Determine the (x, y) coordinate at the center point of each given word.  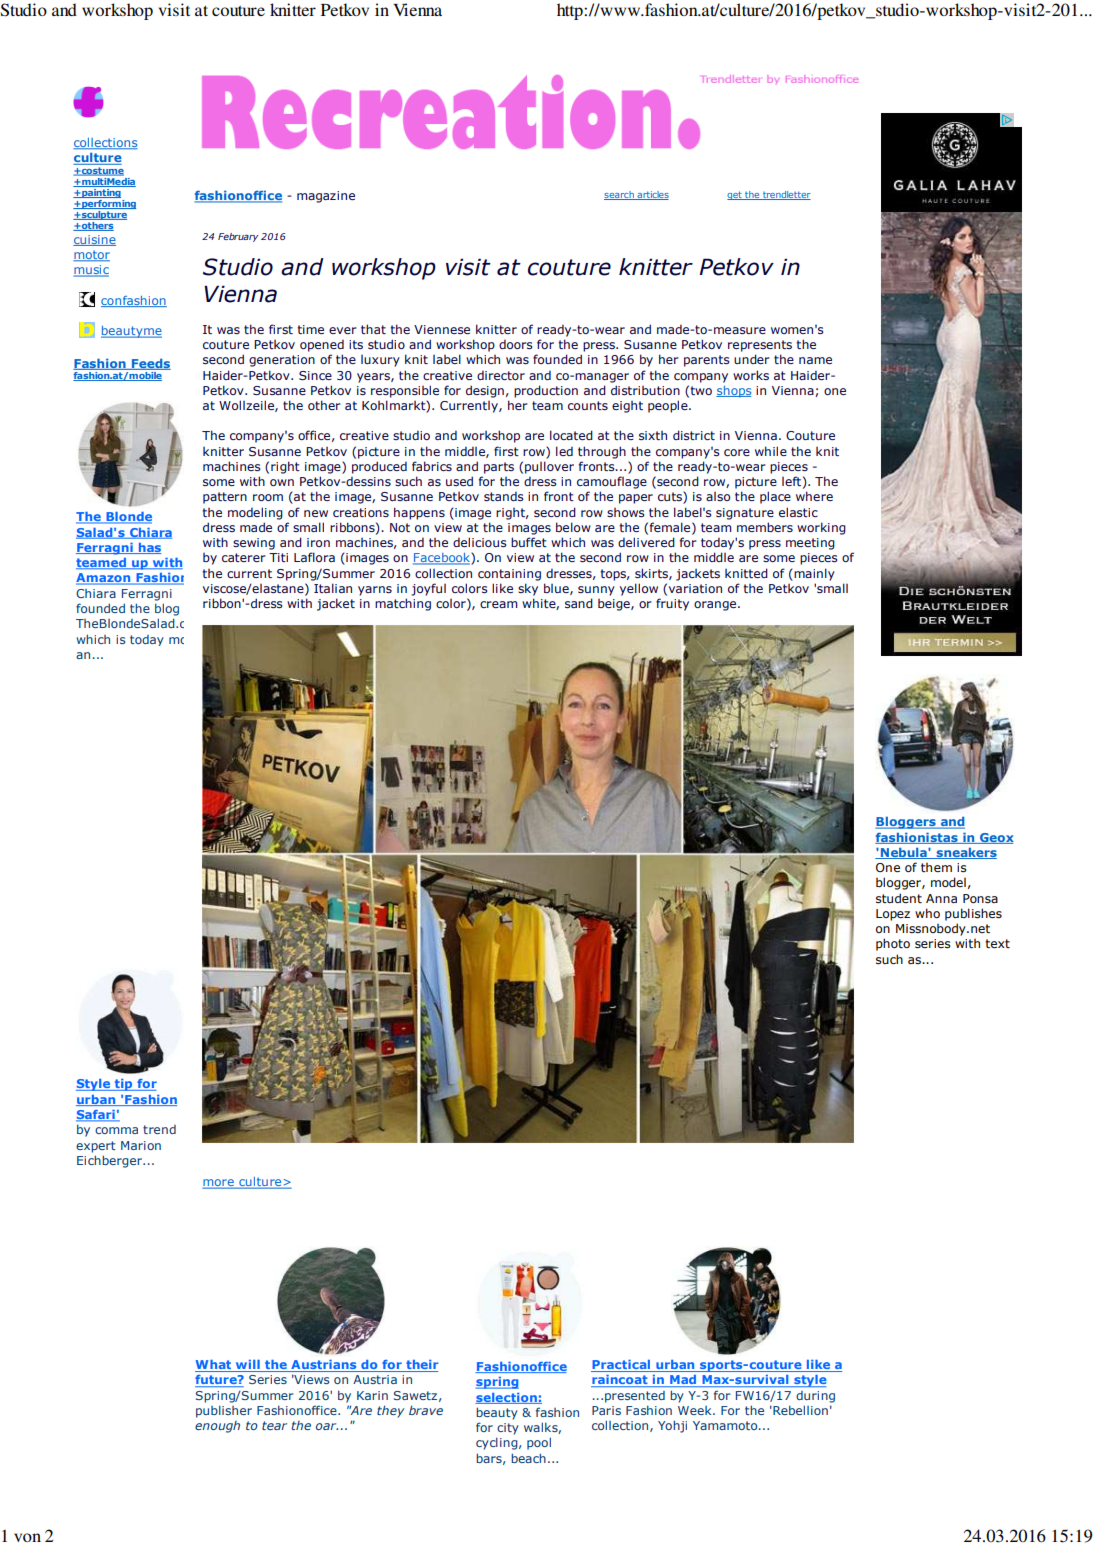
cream (499, 604)
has (148, 548)
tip (123, 1085)
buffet (529, 542)
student (899, 898)
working (821, 528)
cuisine (94, 240)
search (620, 195)
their (421, 1366)
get (735, 195)
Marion (141, 1145)
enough (217, 1427)
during (815, 1397)
